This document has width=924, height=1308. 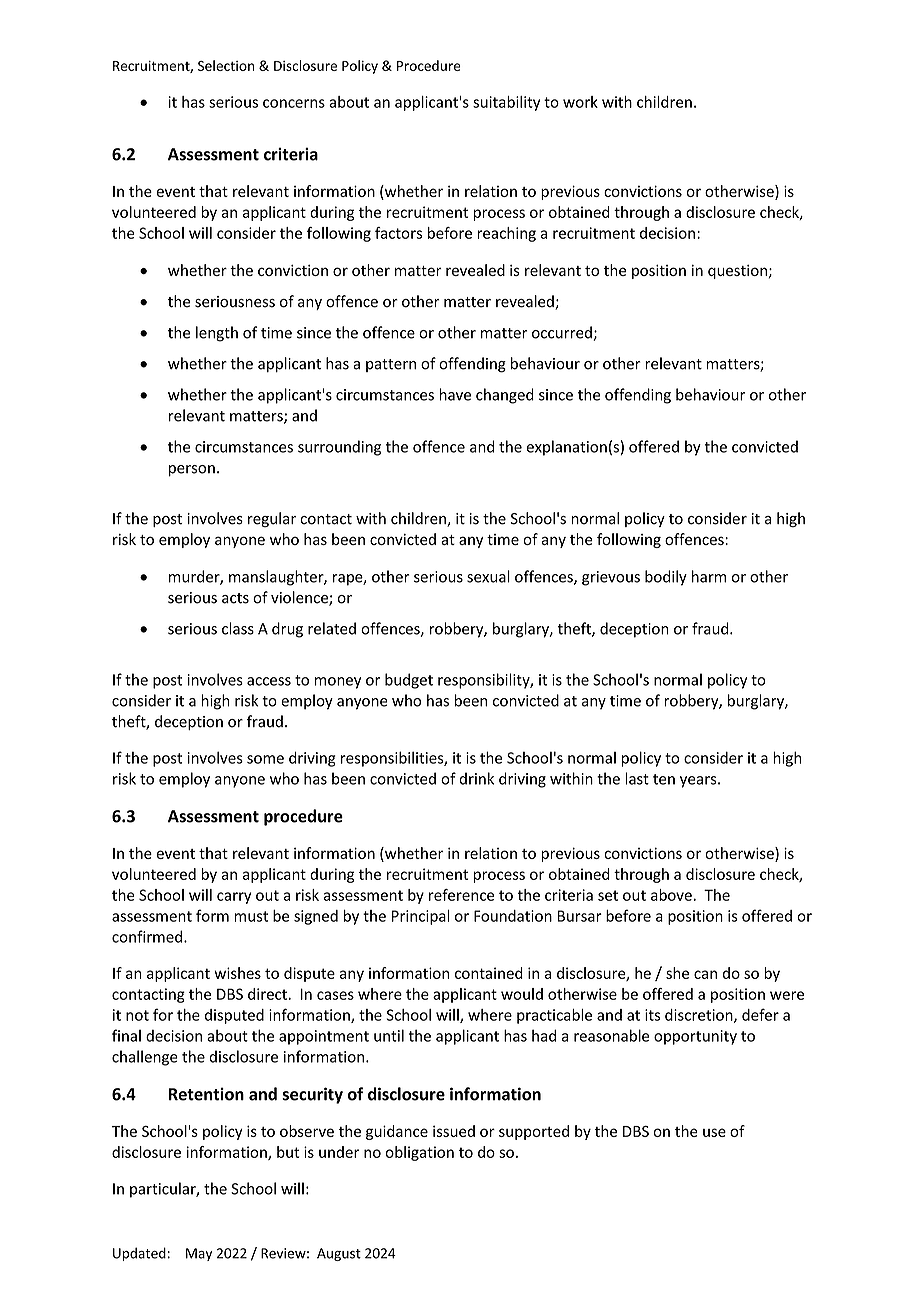 I want to click on Selection, so click(x=226, y=65).
